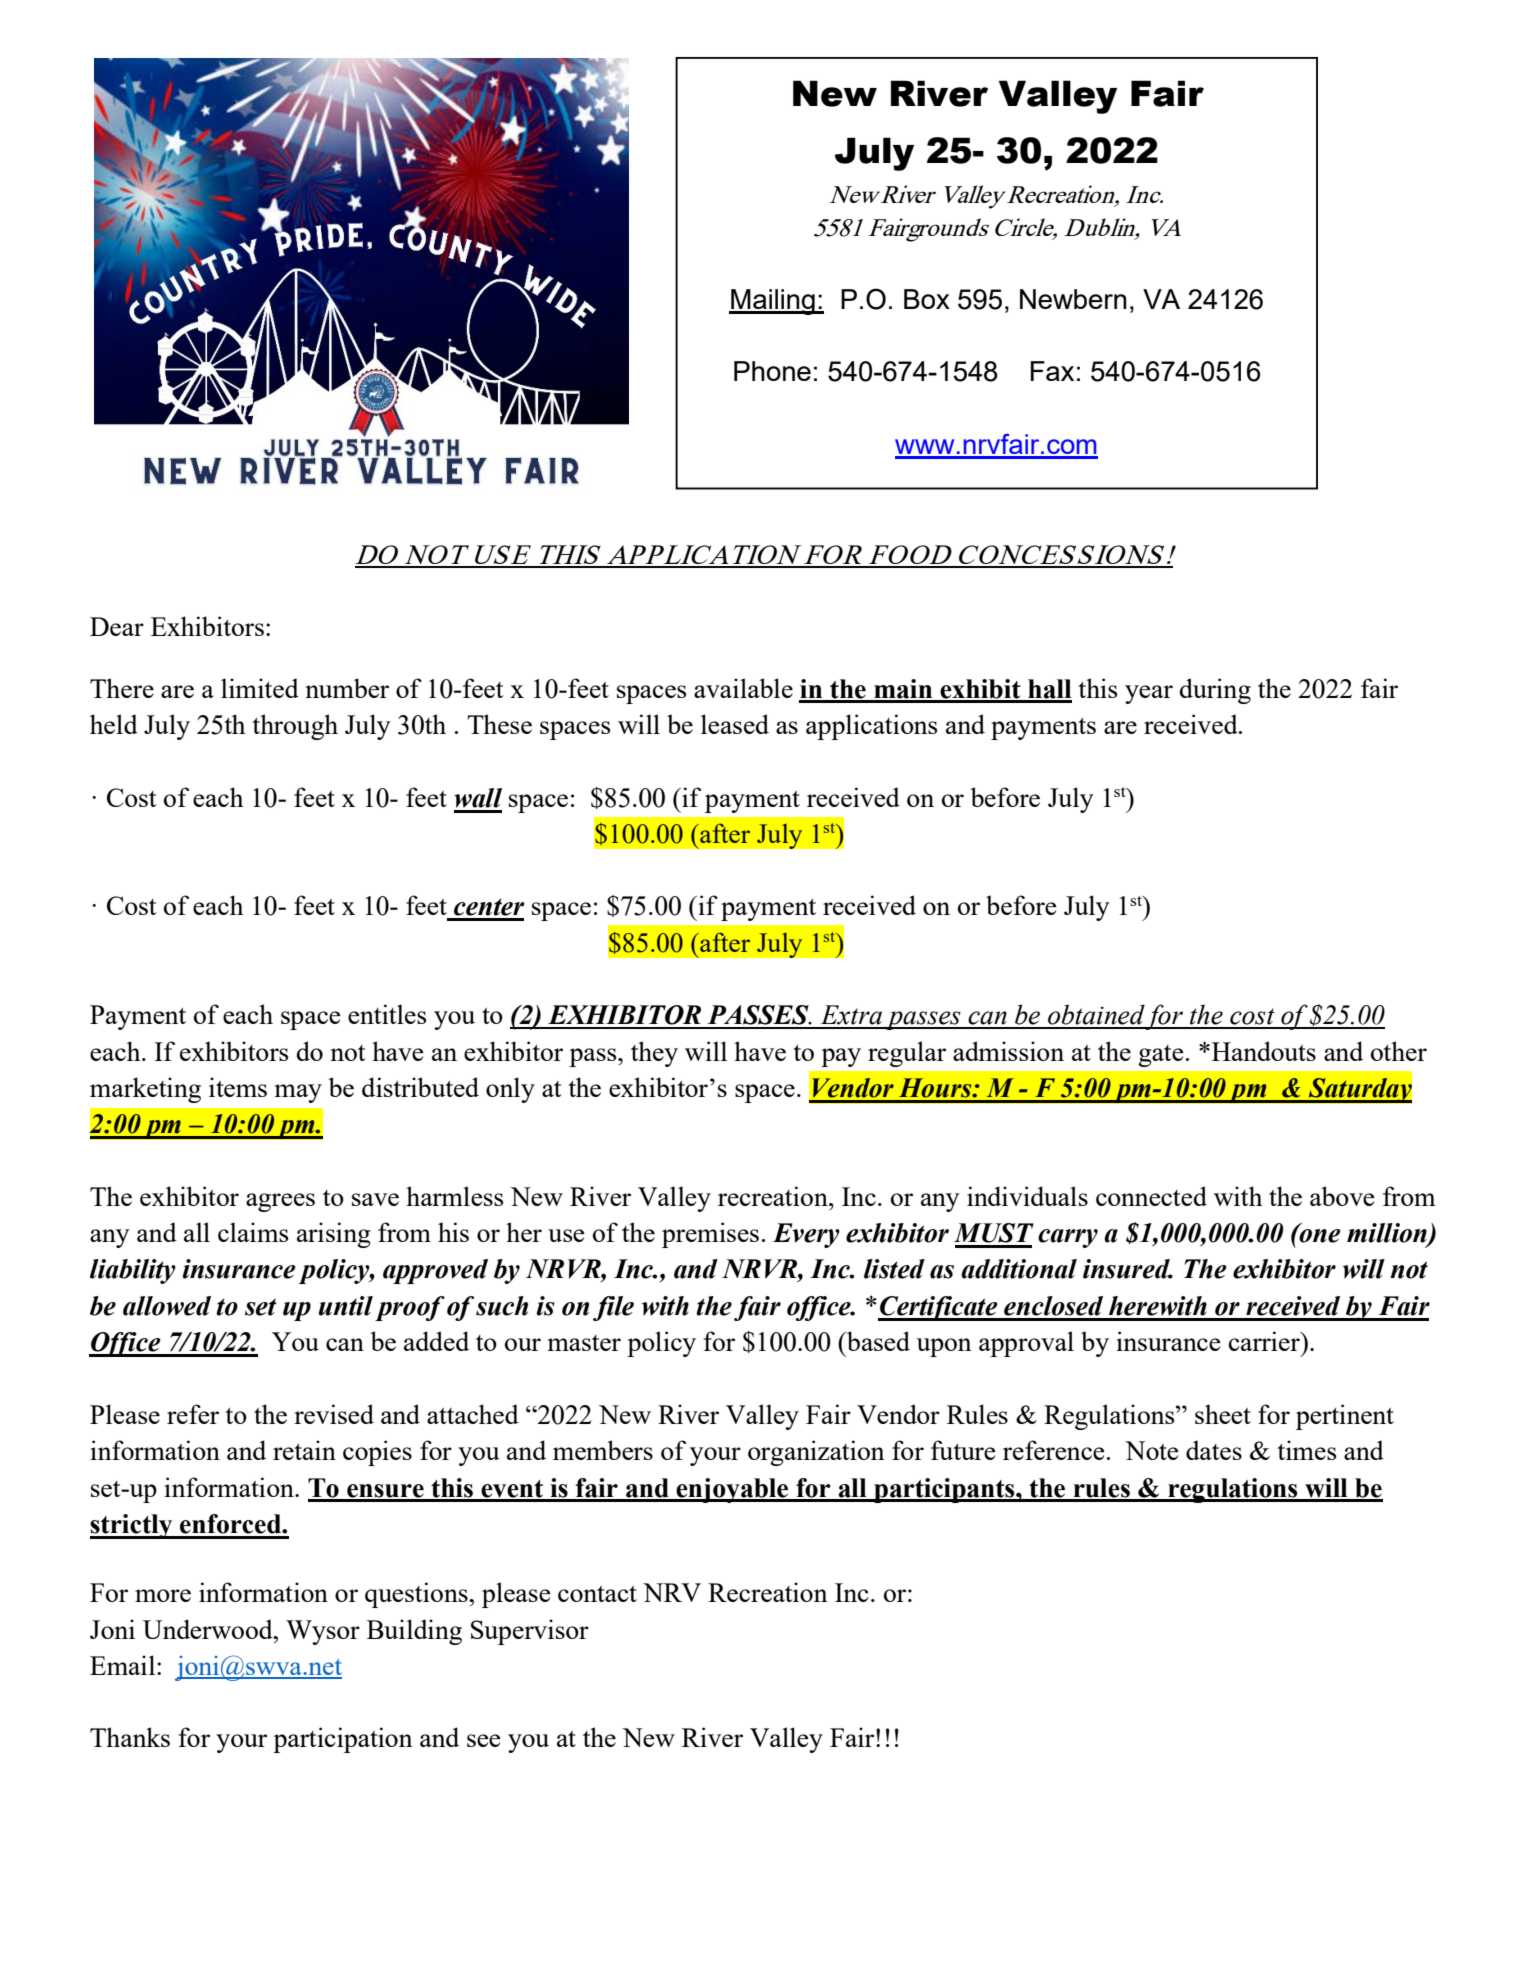  I want to click on they, so click(654, 1054).
